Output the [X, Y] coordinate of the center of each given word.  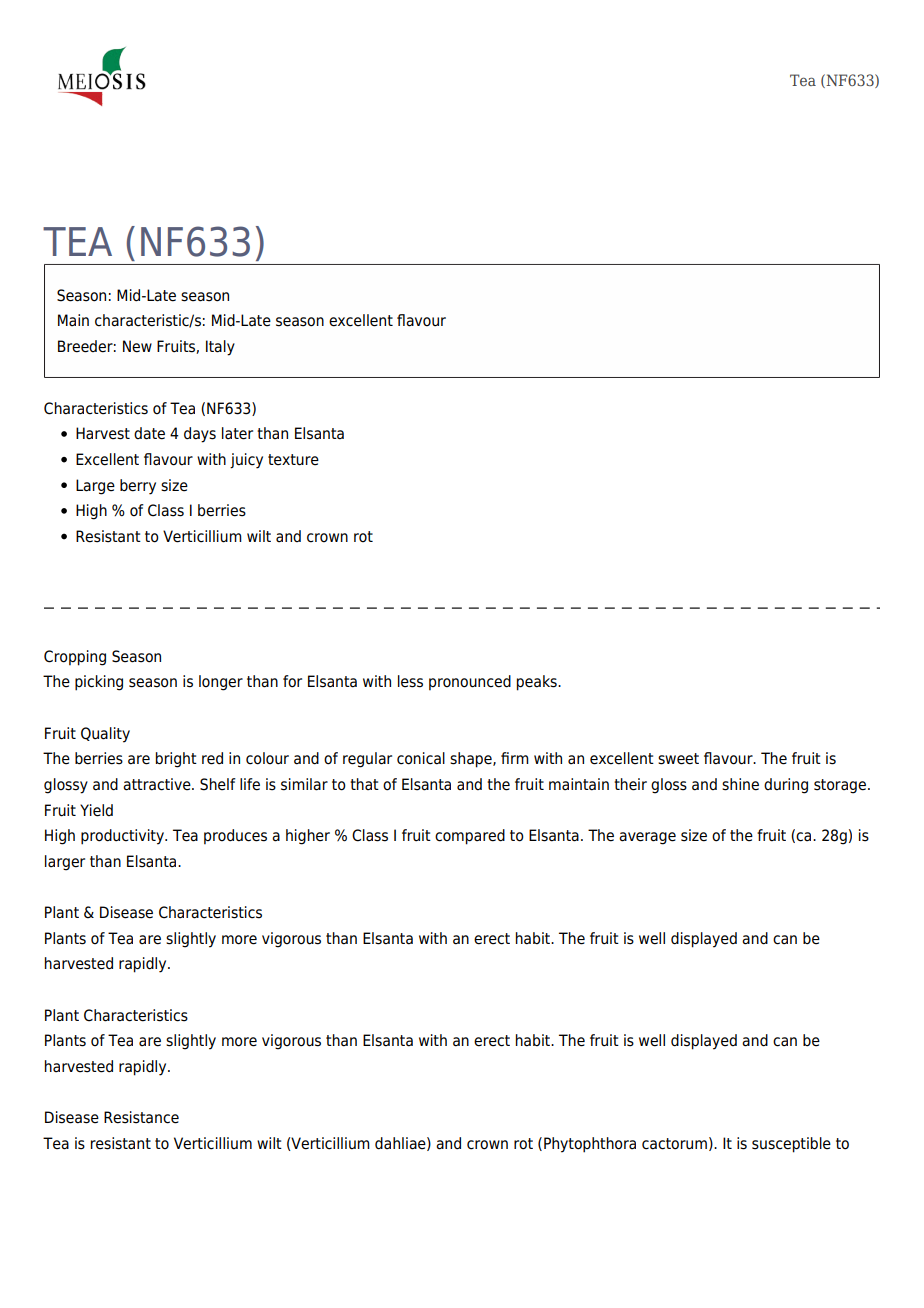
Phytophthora [590, 1145]
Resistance [141, 1117]
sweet [678, 759]
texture [293, 460]
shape [472, 760]
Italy [220, 348]
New [137, 346]
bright [176, 760]
